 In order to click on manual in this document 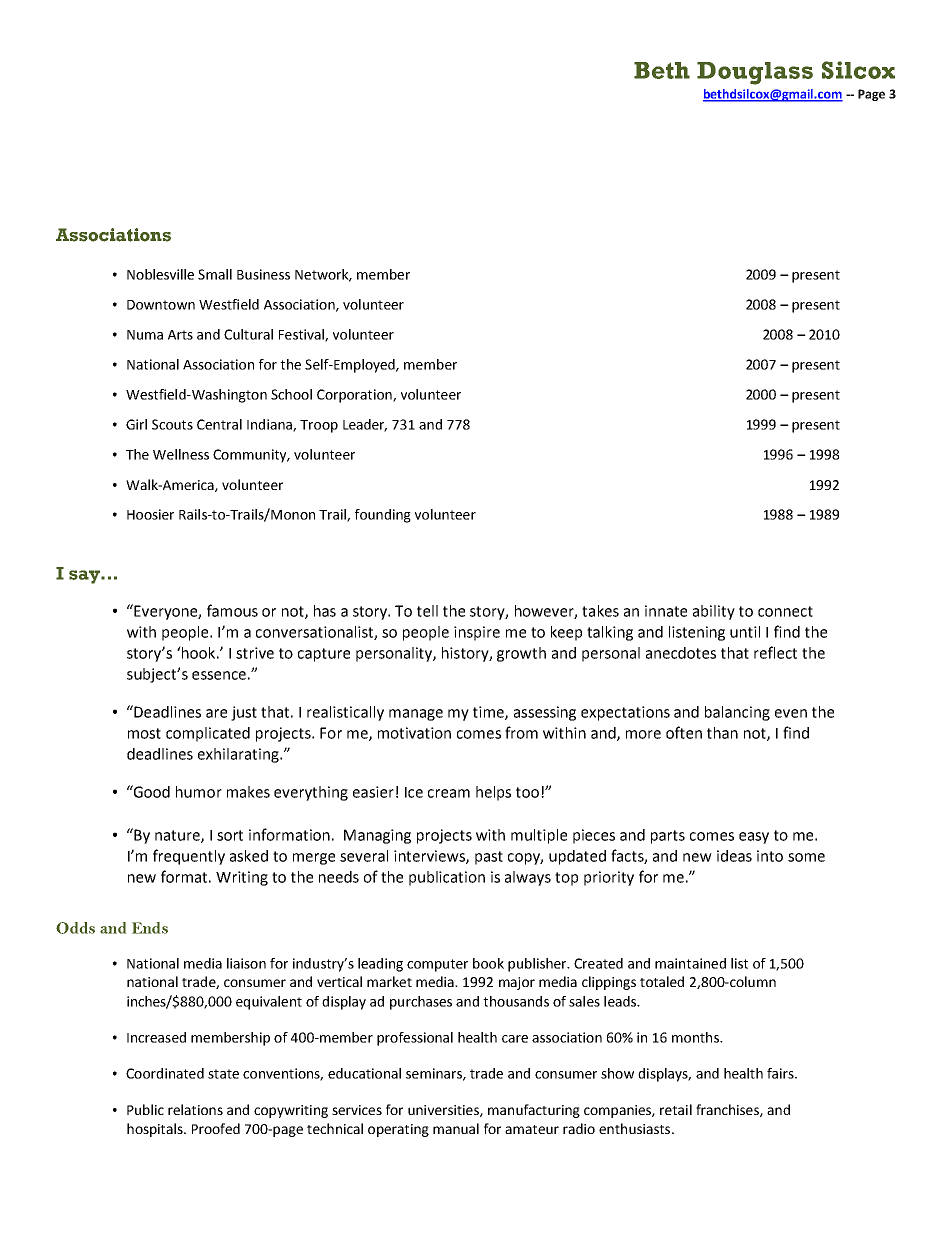, I will do `click(456, 1128)`.
